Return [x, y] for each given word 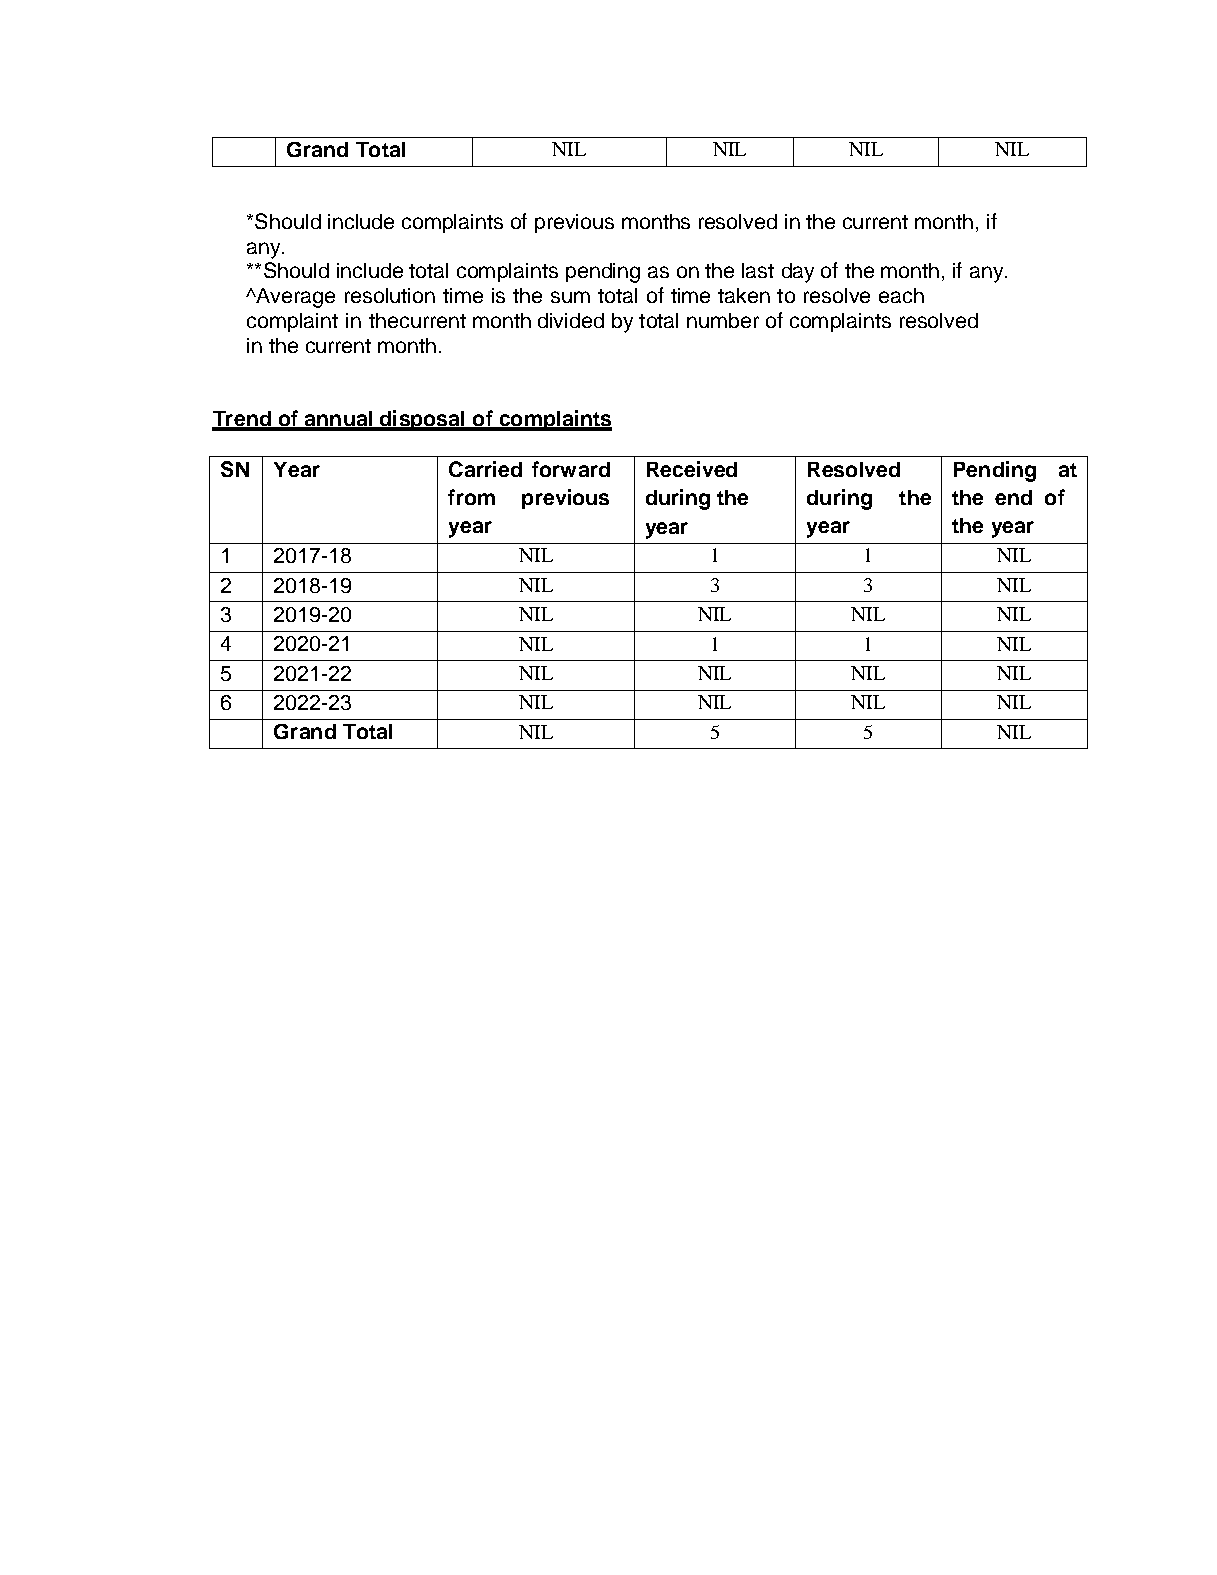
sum [570, 297]
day [798, 273]
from [471, 497]
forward [571, 469]
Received [692, 469]
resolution [390, 295]
